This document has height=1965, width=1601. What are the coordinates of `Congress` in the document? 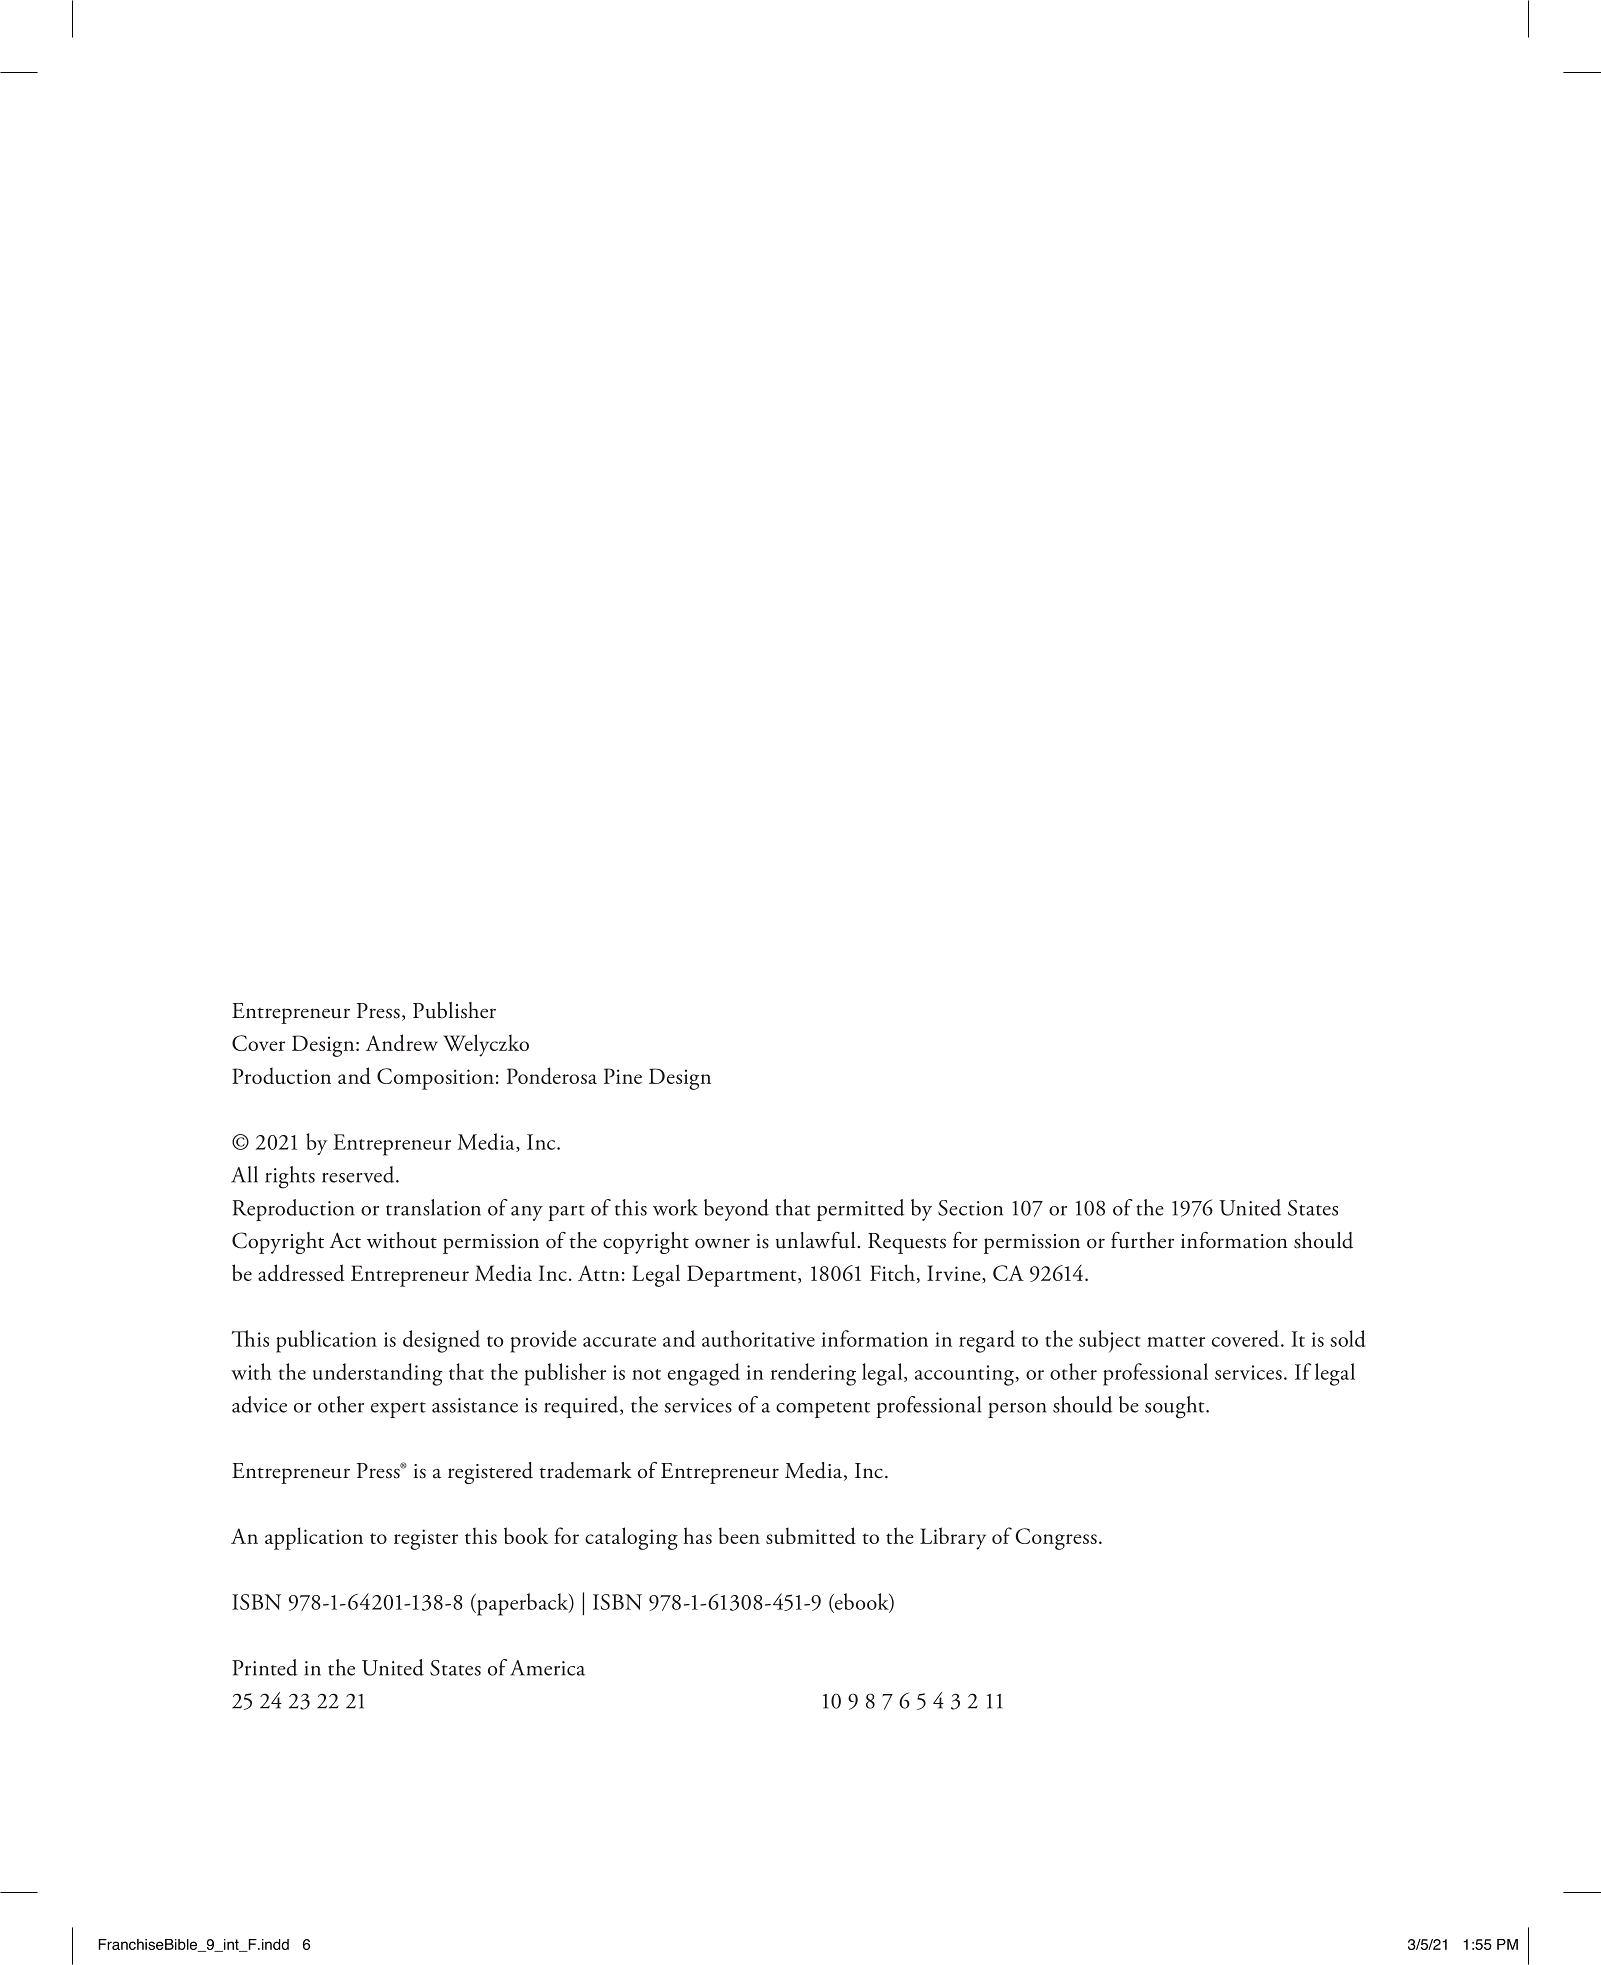 It's located at (1056, 1539).
